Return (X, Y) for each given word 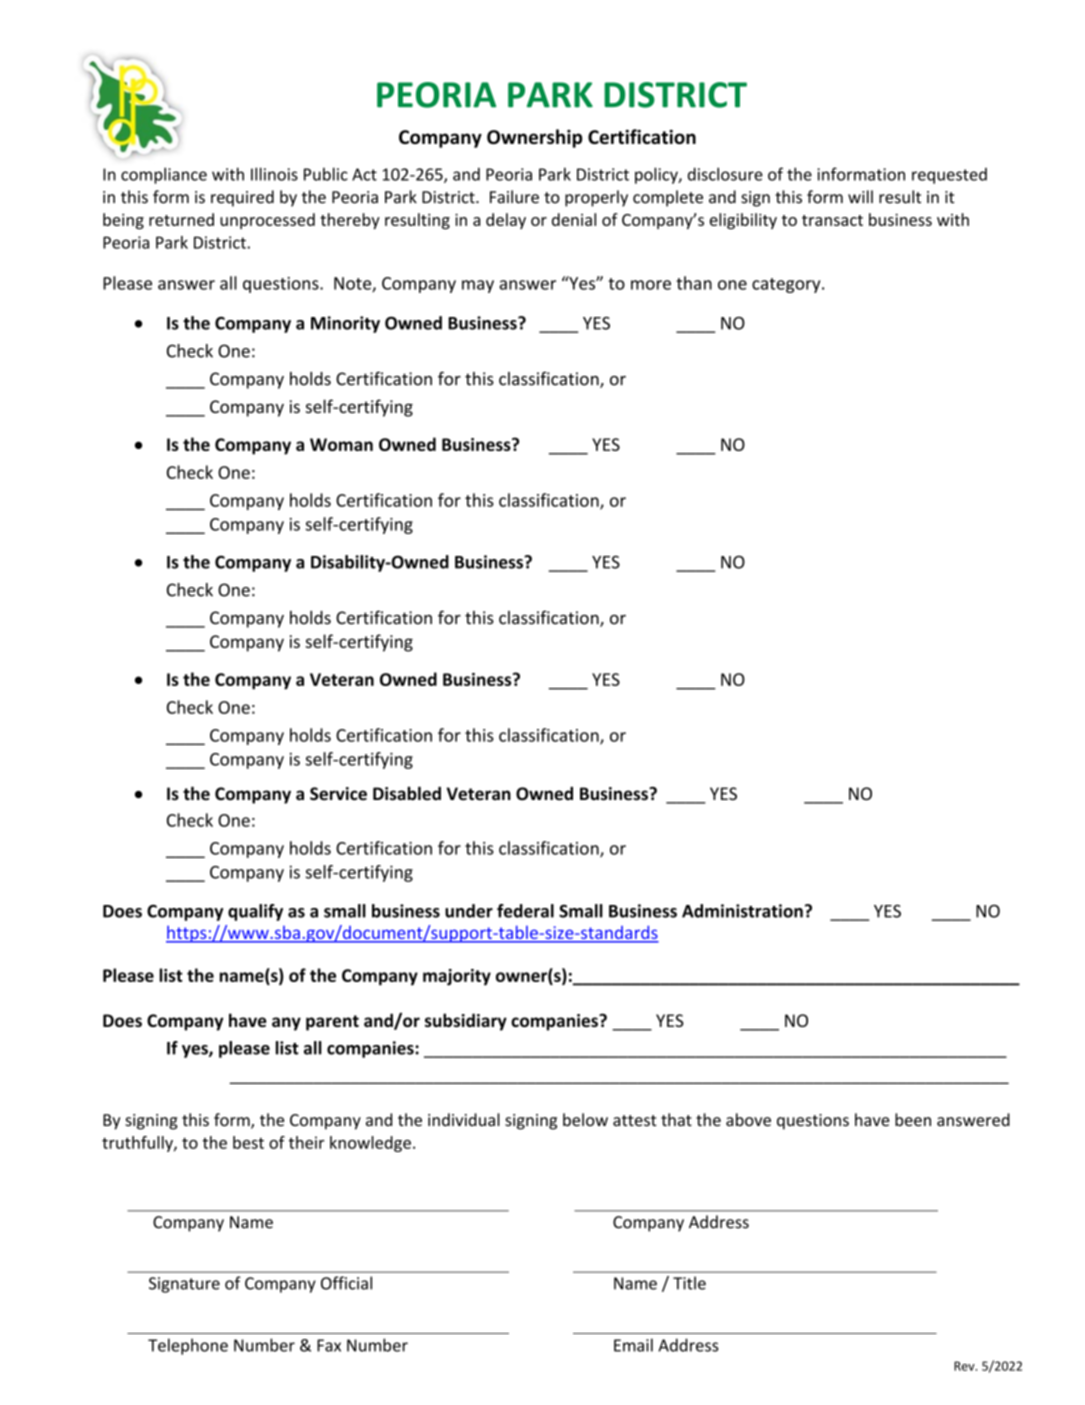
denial (574, 219)
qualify (255, 912)
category (787, 285)
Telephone (188, 1346)
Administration (742, 911)
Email (633, 1345)
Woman (341, 444)
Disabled (407, 793)
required (242, 198)
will (860, 196)
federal (525, 911)
